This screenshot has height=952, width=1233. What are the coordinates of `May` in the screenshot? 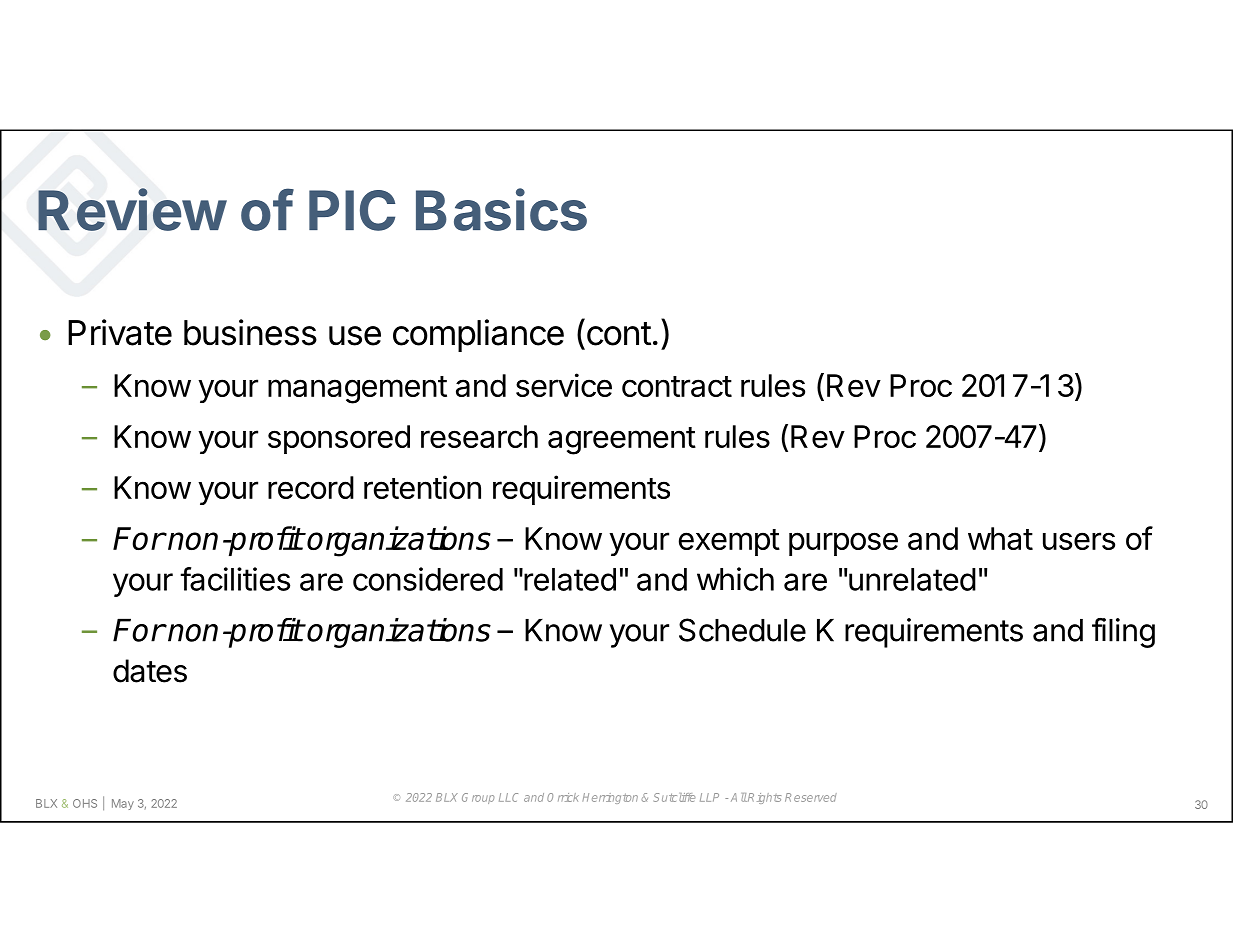 It's located at (123, 804).
